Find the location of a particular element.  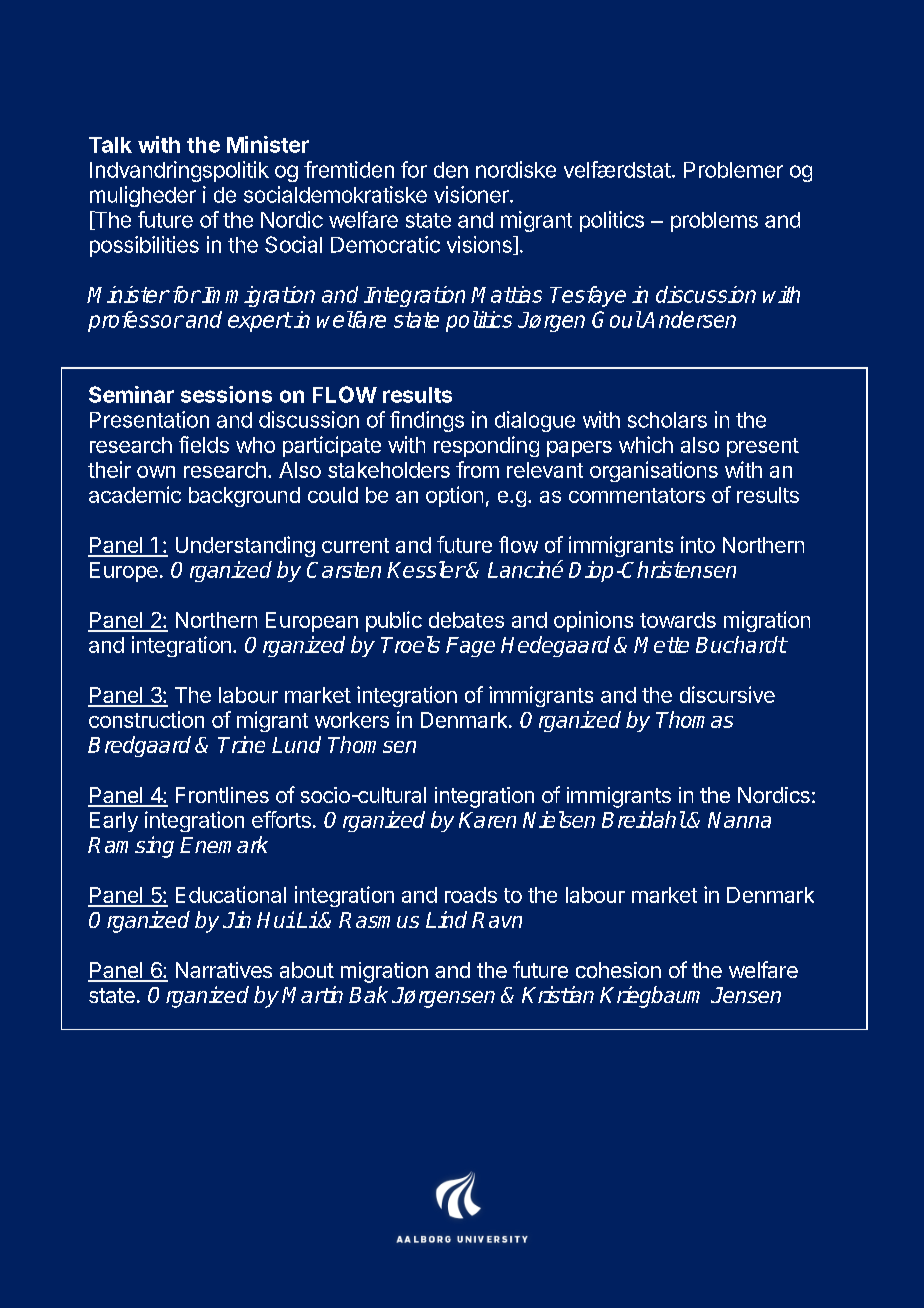

cohesion is located at coordinates (618, 970).
